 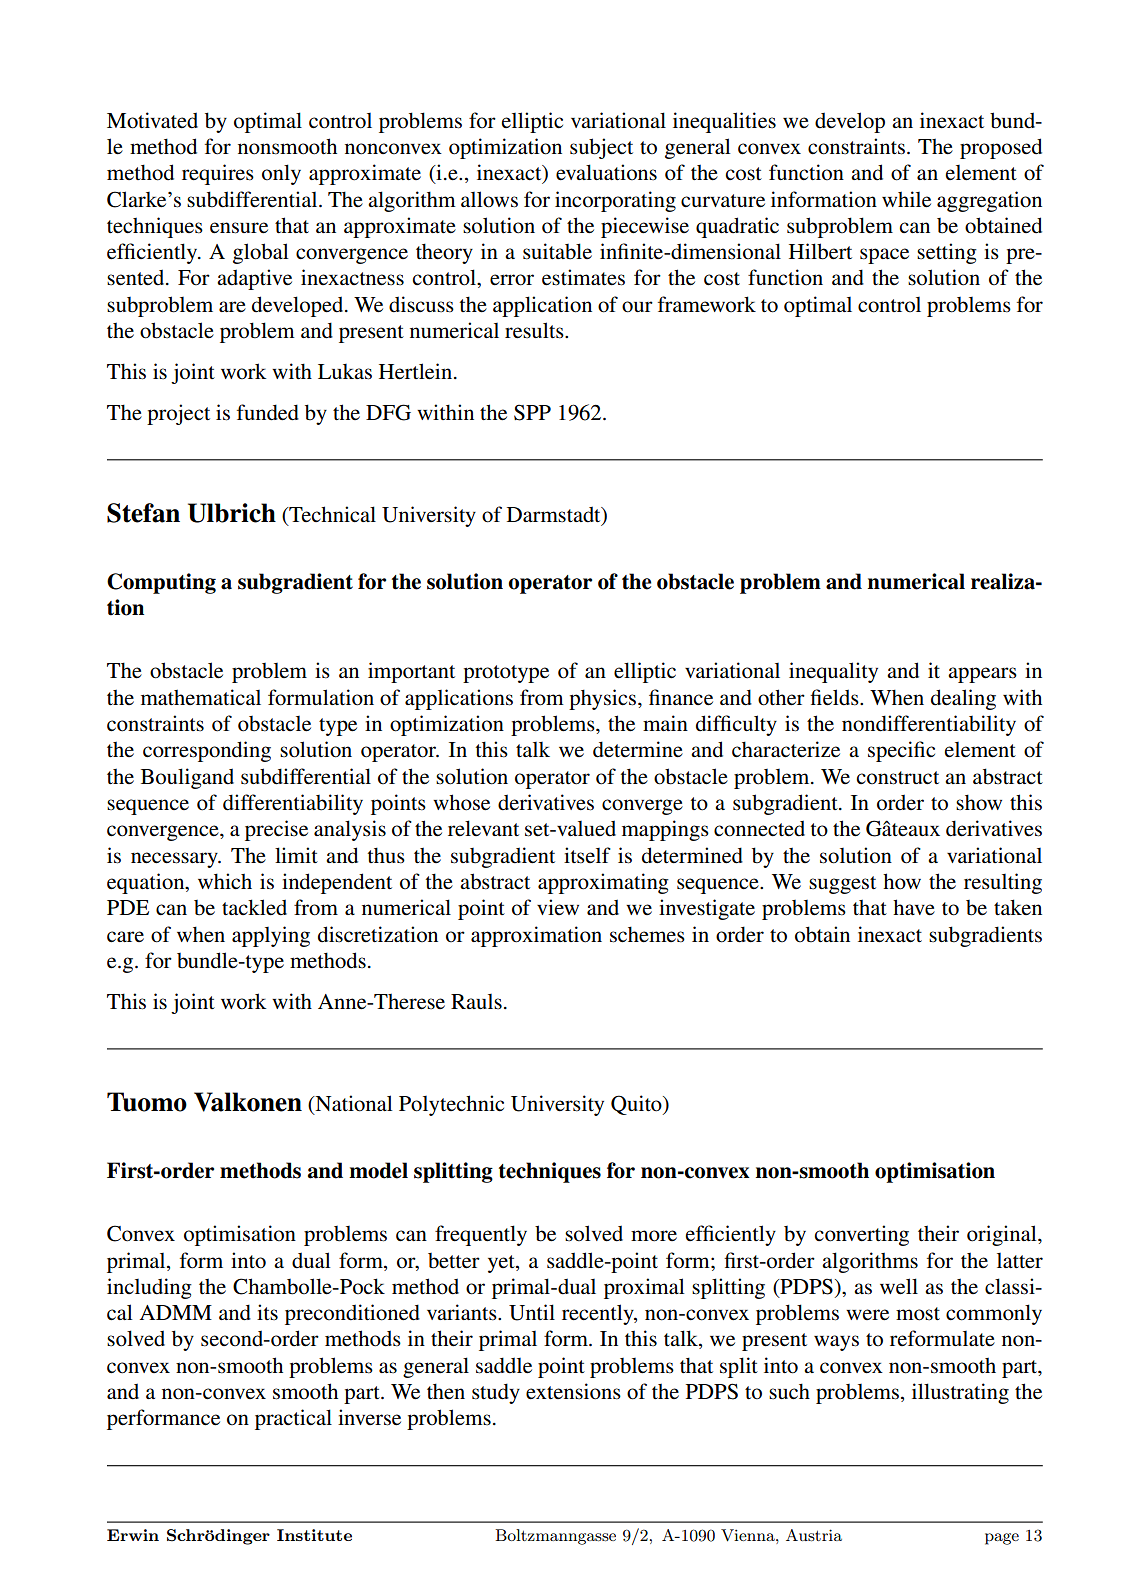 I want to click on itself, so click(x=587, y=855).
